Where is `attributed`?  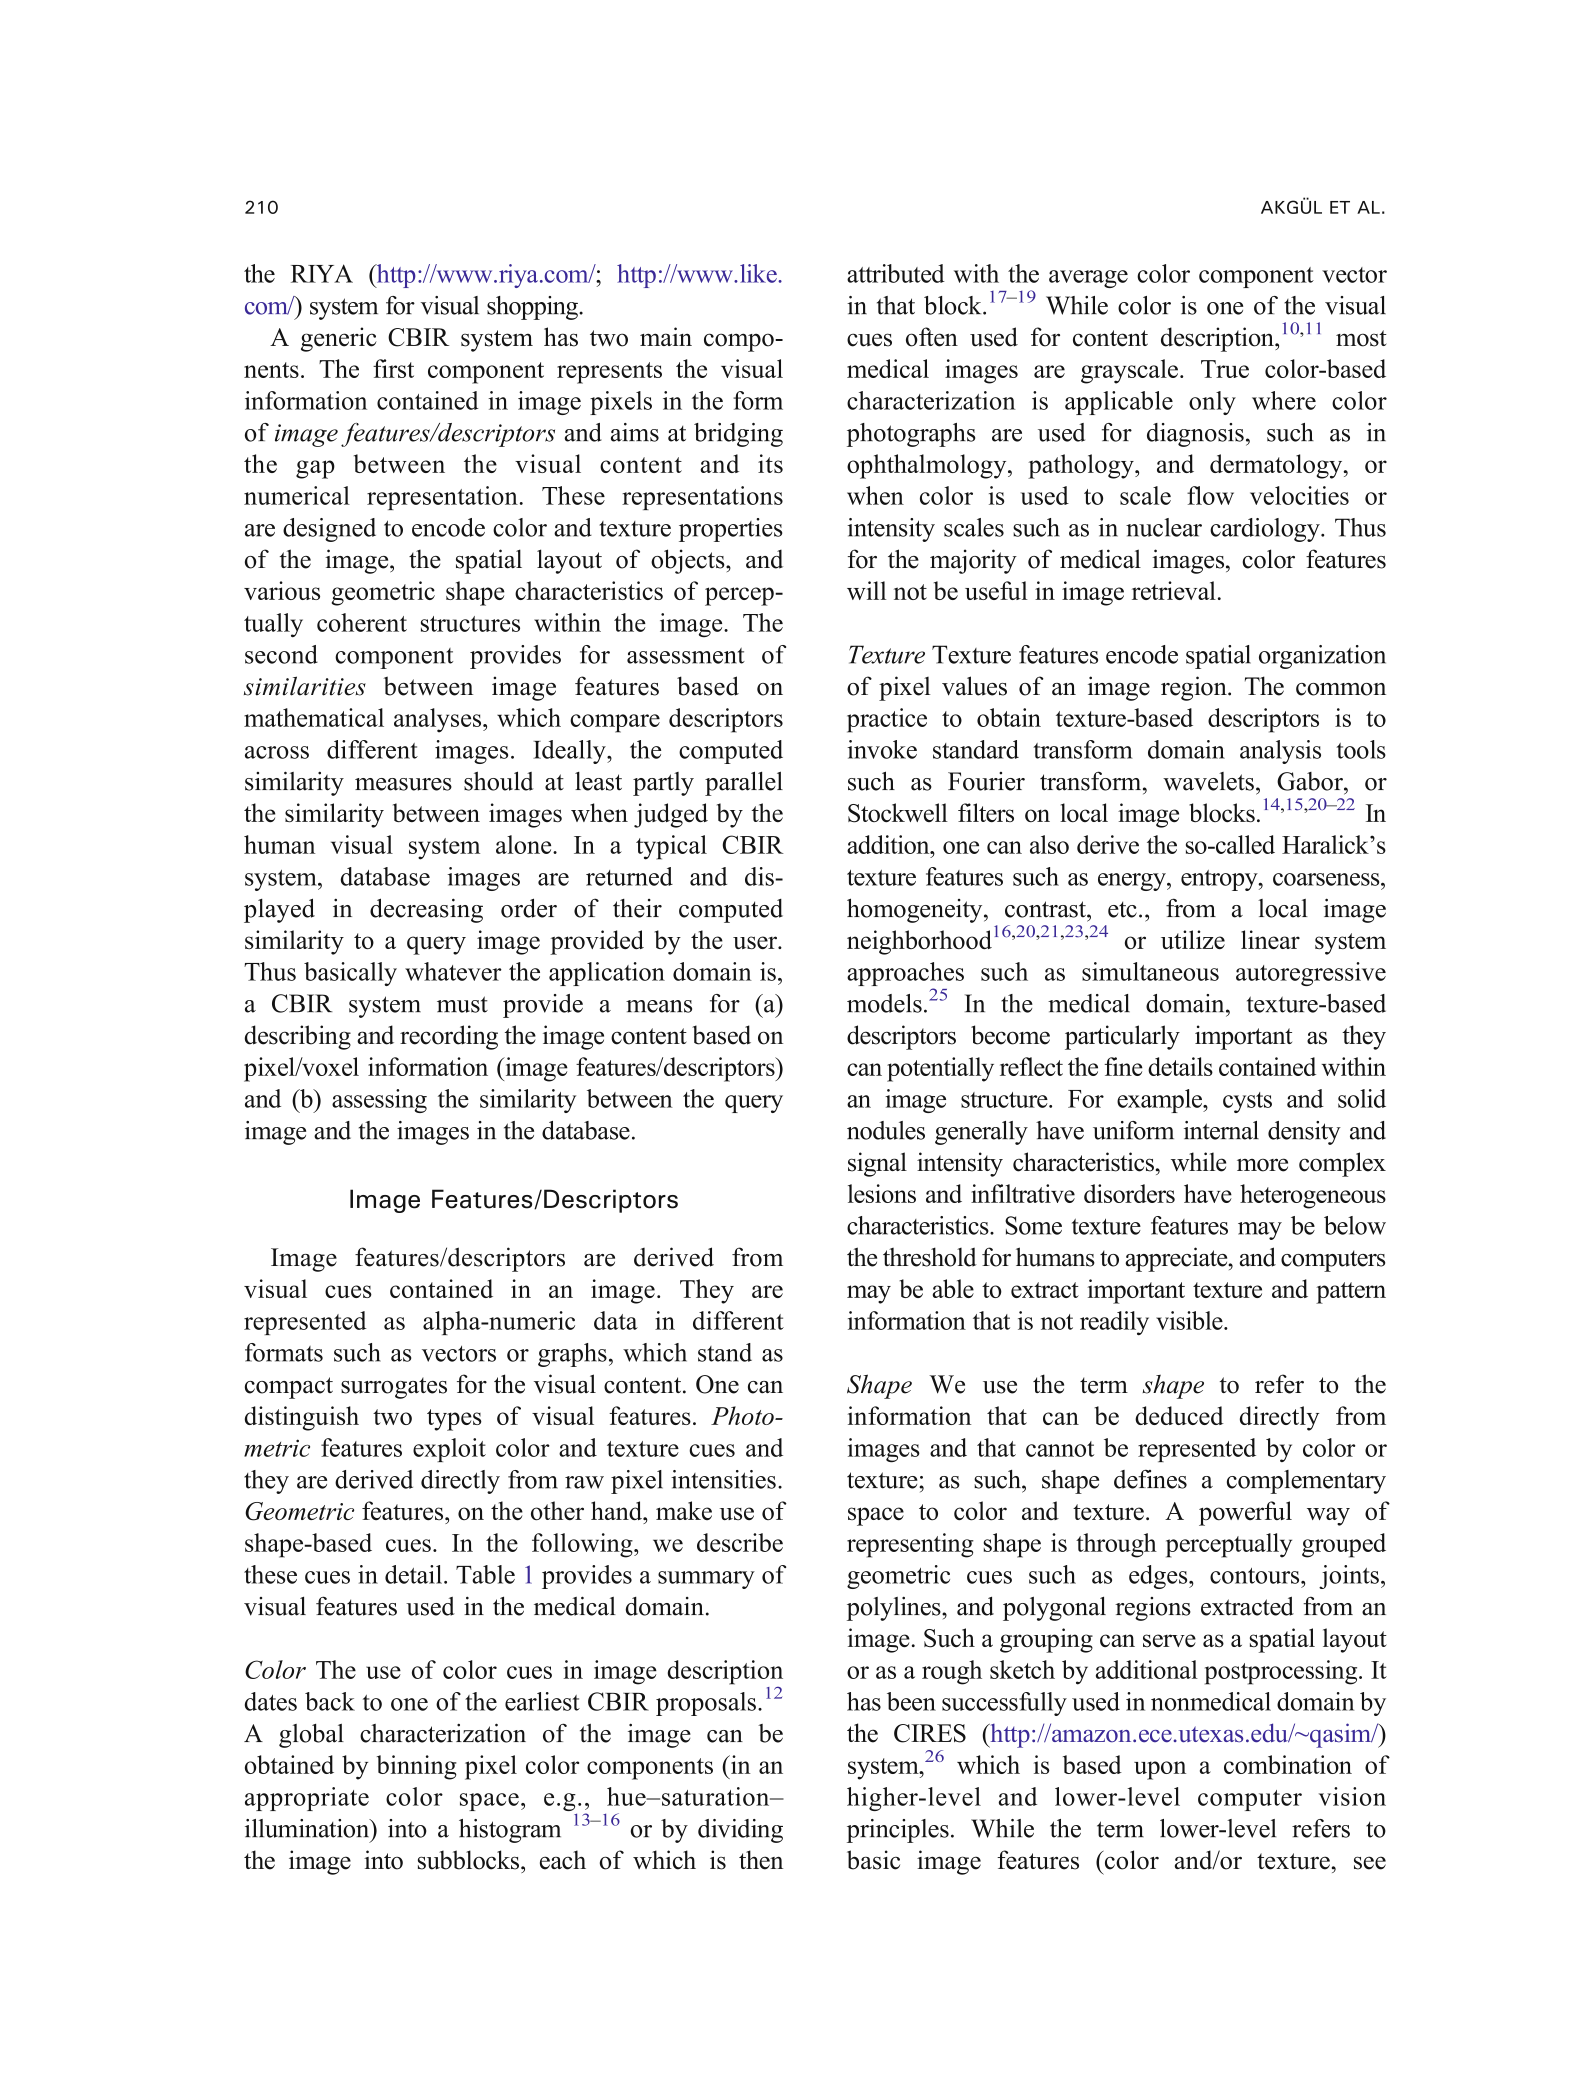 attributed is located at coordinates (896, 273).
